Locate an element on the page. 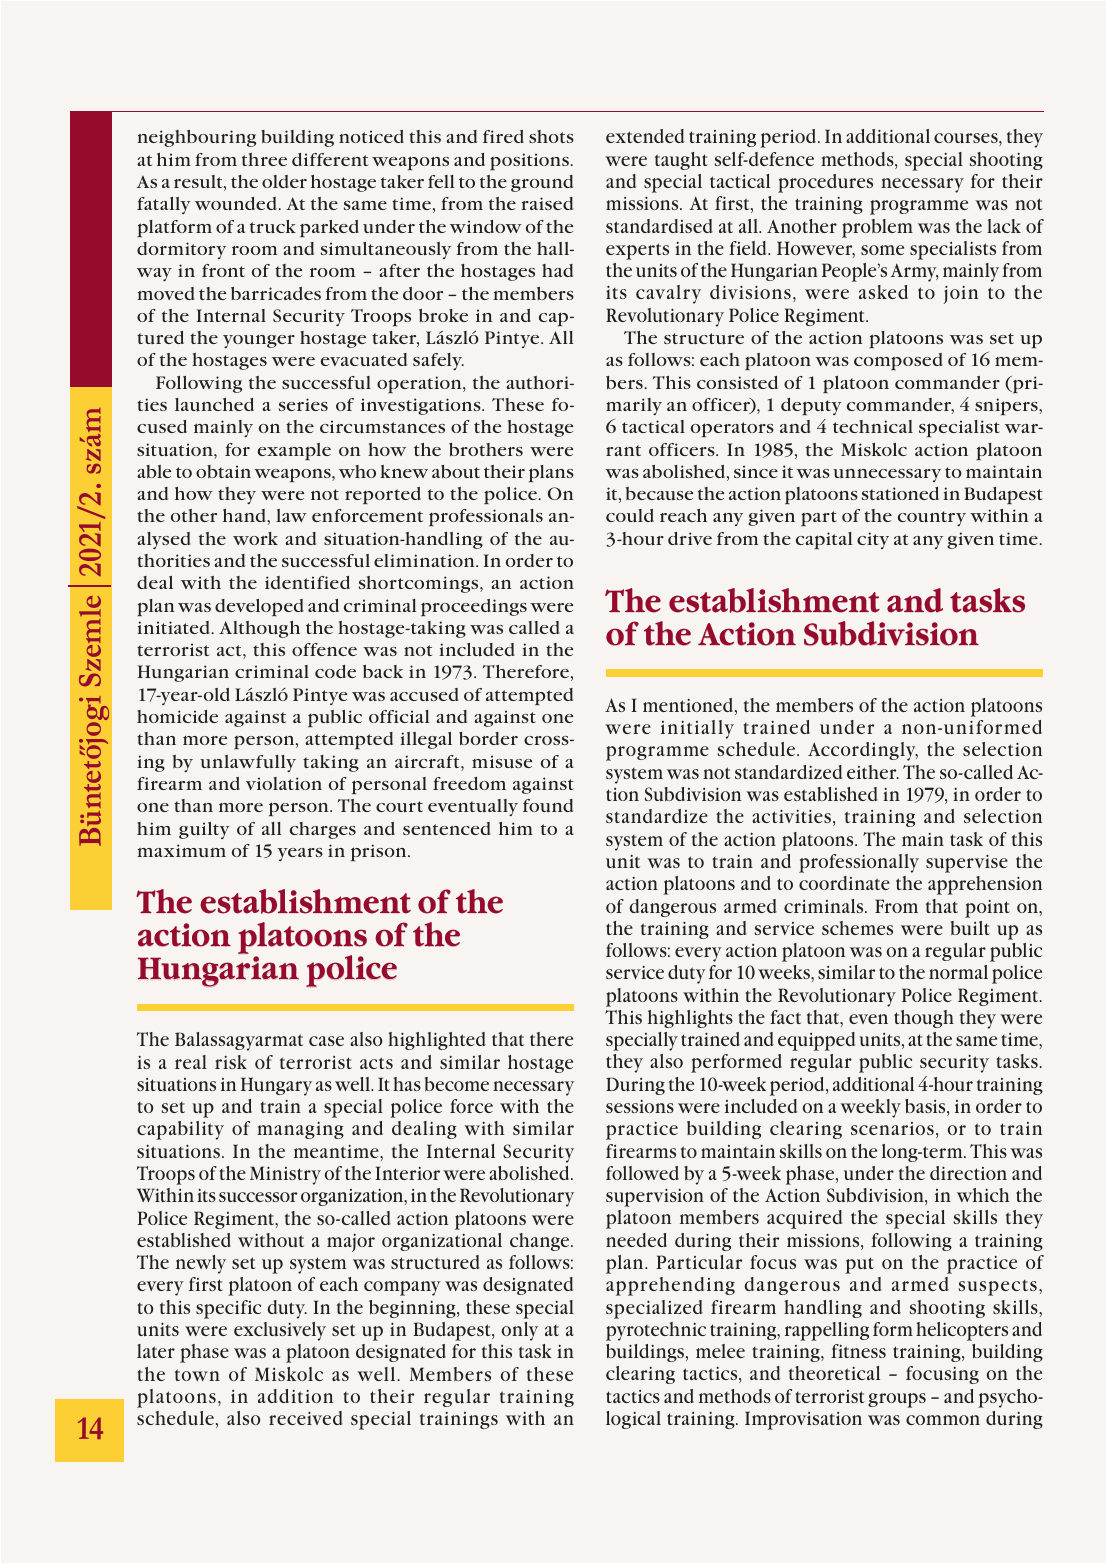 This document has width=1106, height=1564. problem is located at coordinates (877, 228).
